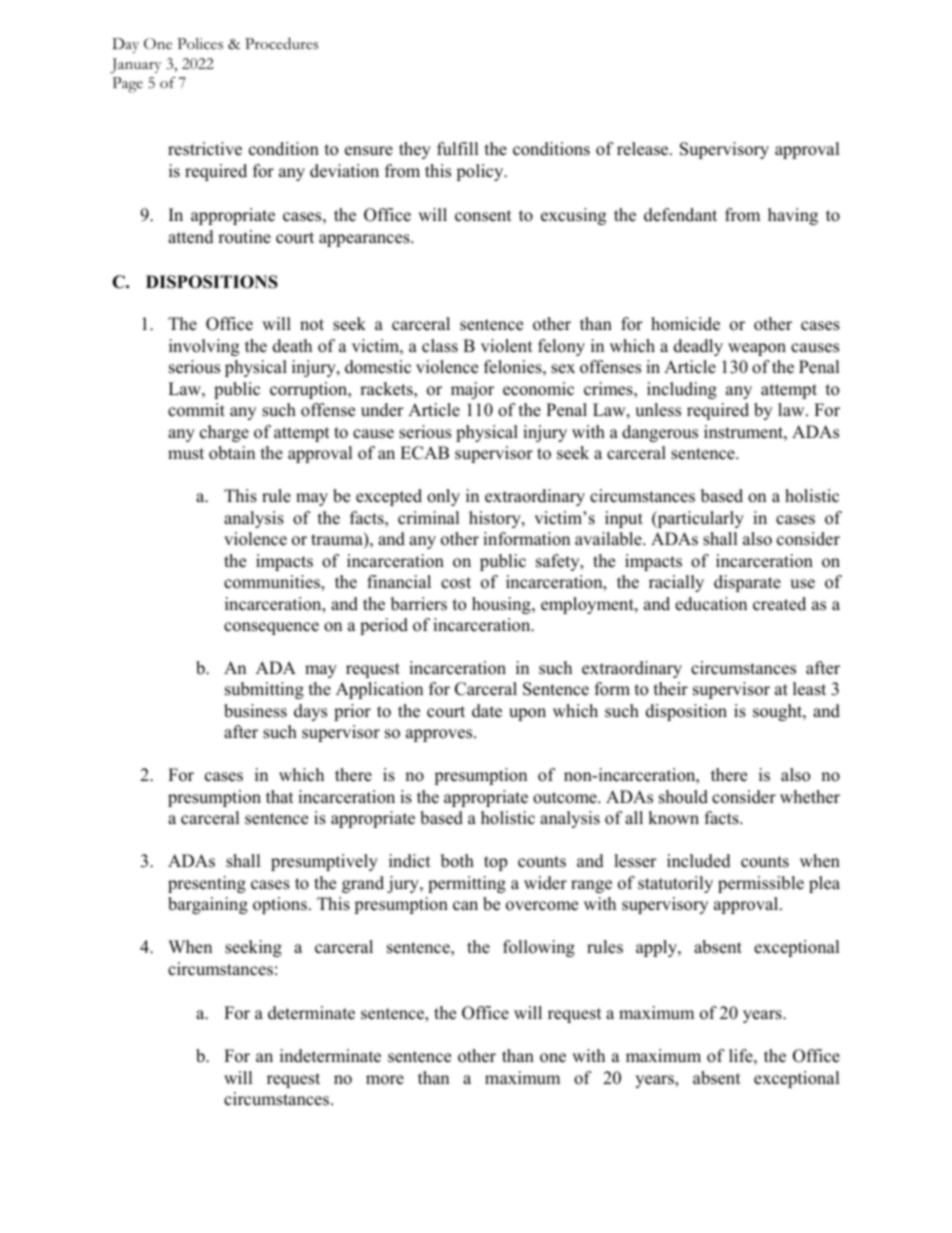 The image size is (952, 1233). Describe the element at coordinates (539, 948) in the page. I see `following` at that location.
